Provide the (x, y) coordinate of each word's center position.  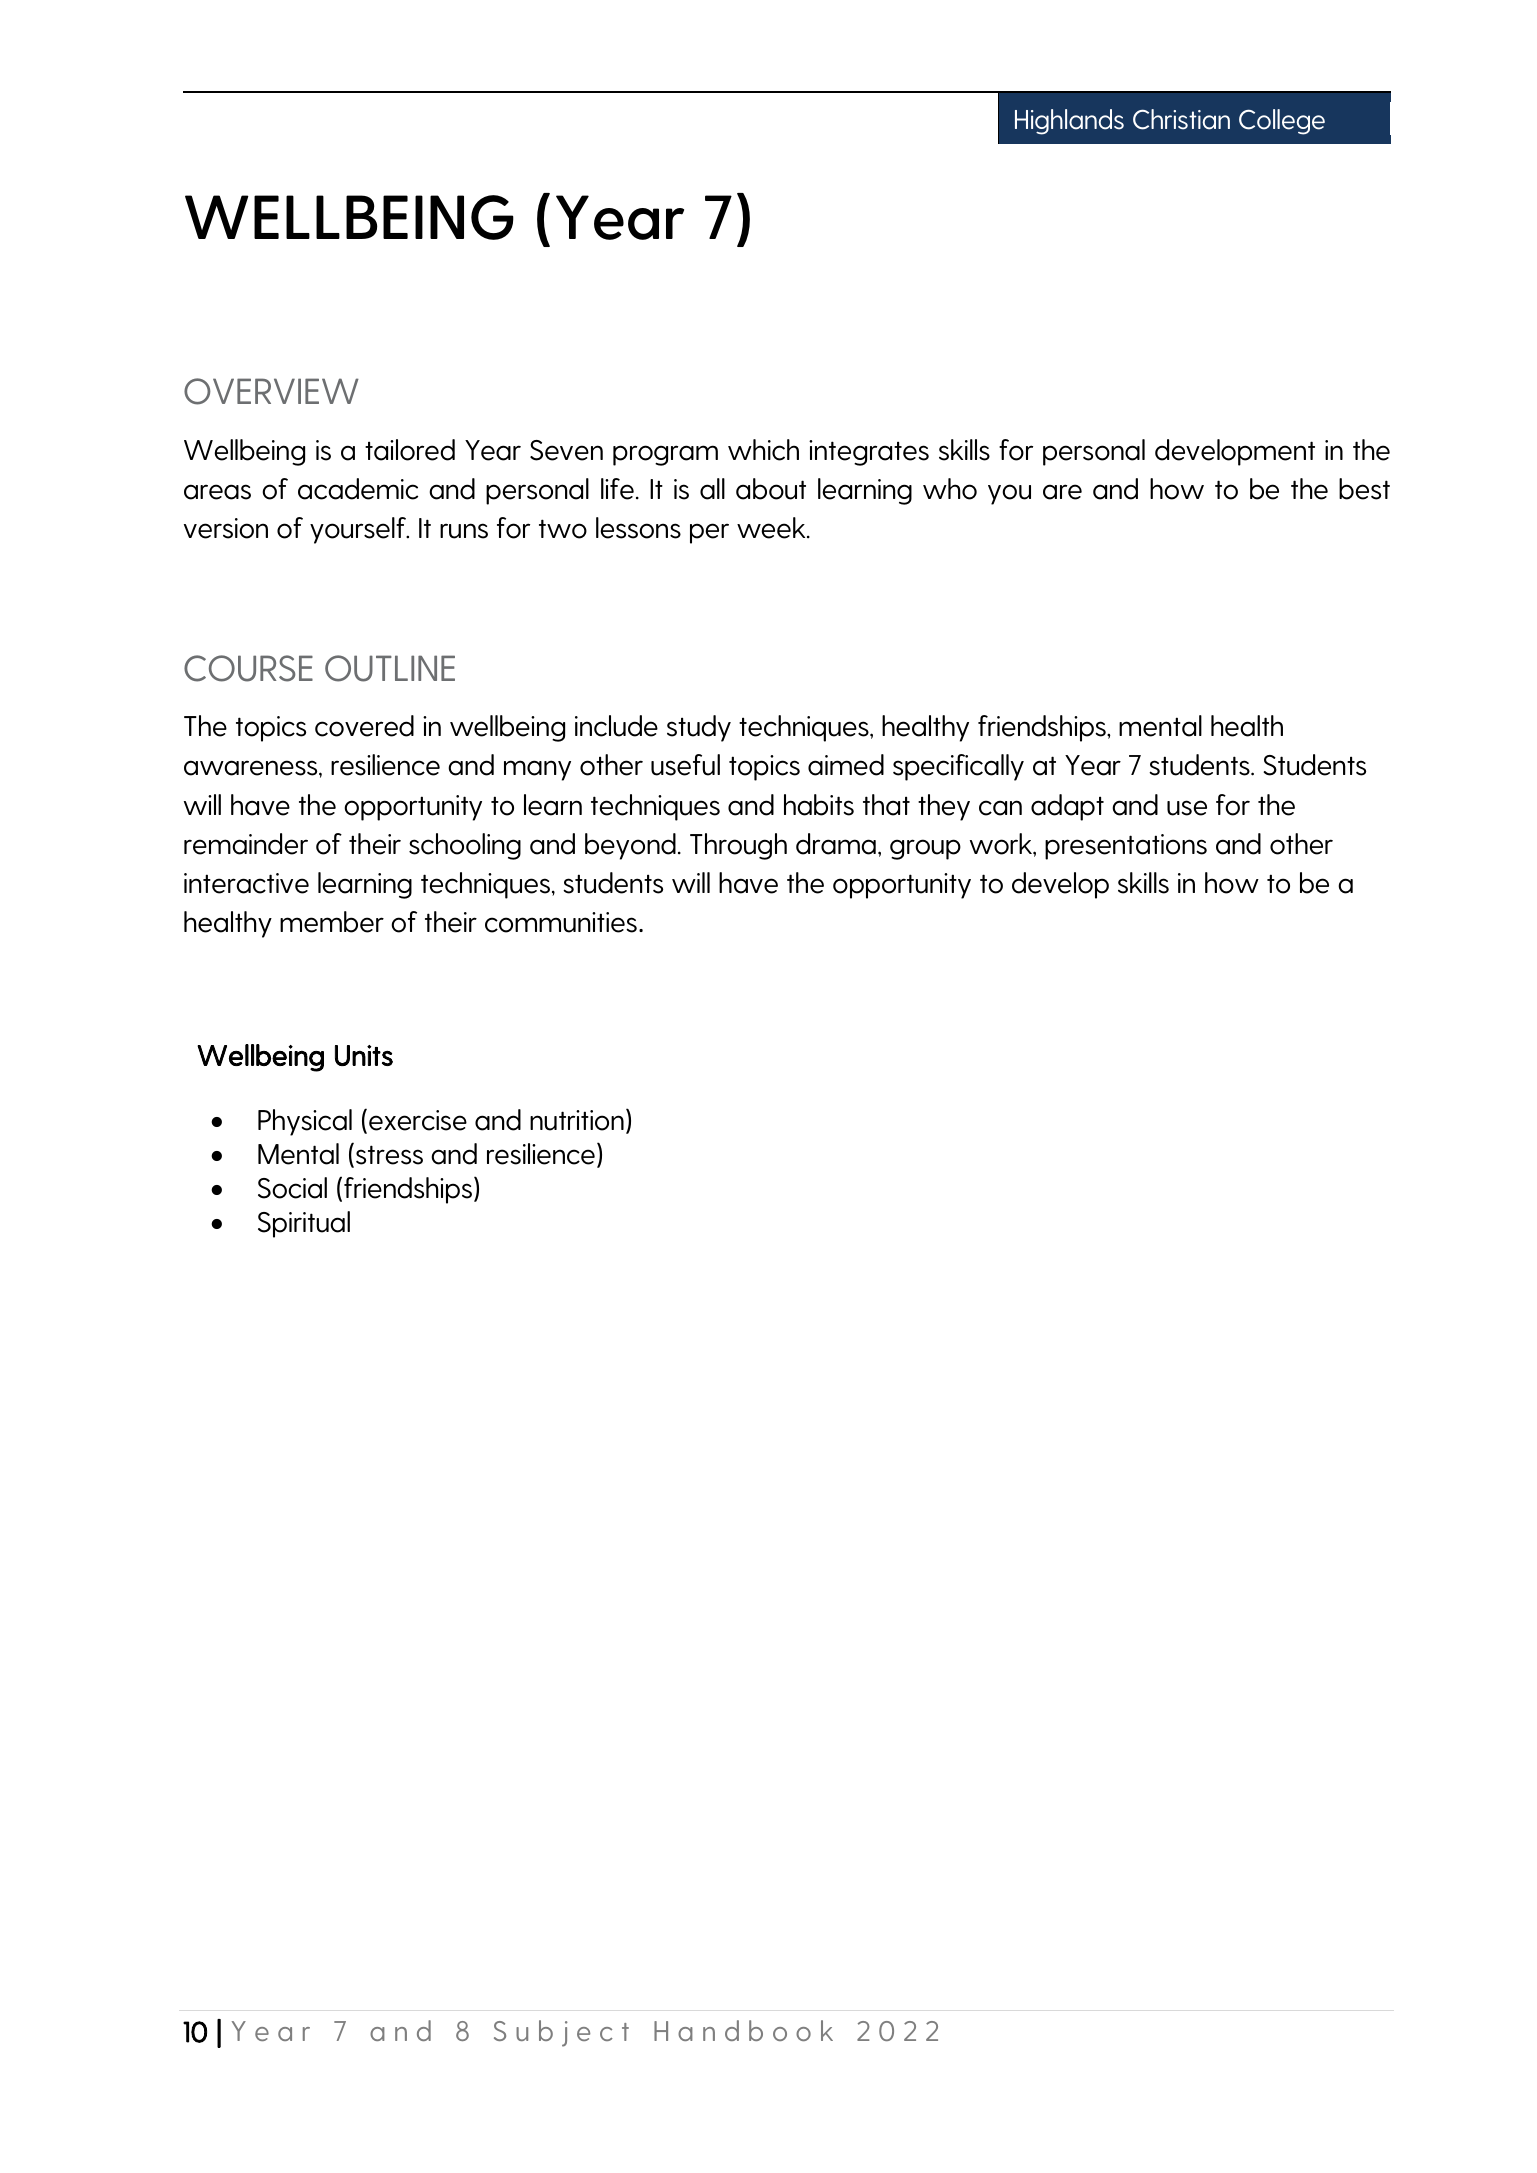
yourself (359, 530)
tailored (410, 450)
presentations (1126, 847)
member (332, 922)
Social (292, 1188)
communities (561, 922)
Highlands (1069, 122)
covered (364, 726)
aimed (846, 765)
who (950, 489)
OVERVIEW (271, 391)
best (1364, 489)
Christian (1181, 119)
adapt (1067, 807)
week (772, 528)
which (763, 450)
